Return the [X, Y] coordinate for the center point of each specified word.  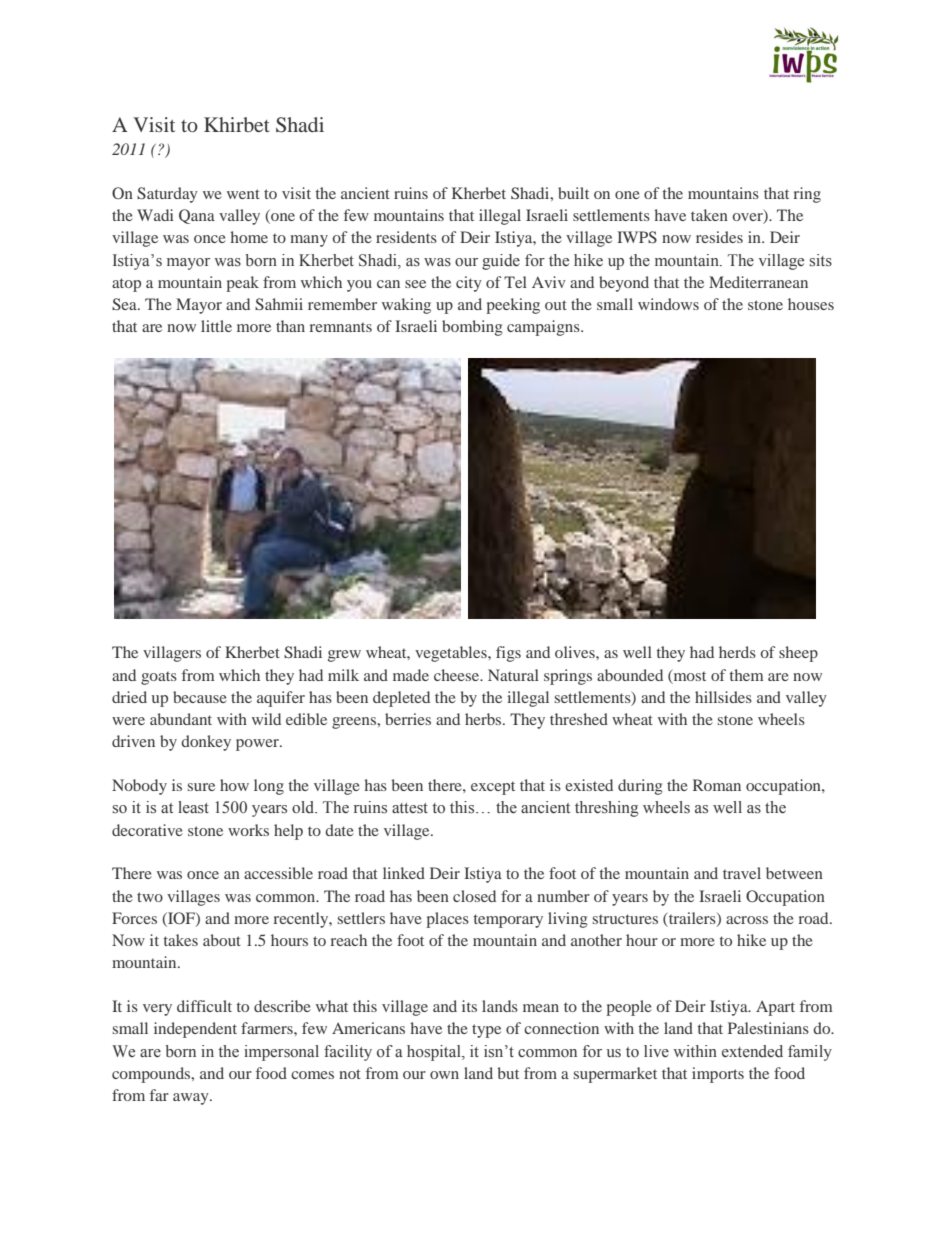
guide [501, 262]
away [192, 1099]
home [249, 237]
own [444, 1075]
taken [709, 215]
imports [718, 1075]
